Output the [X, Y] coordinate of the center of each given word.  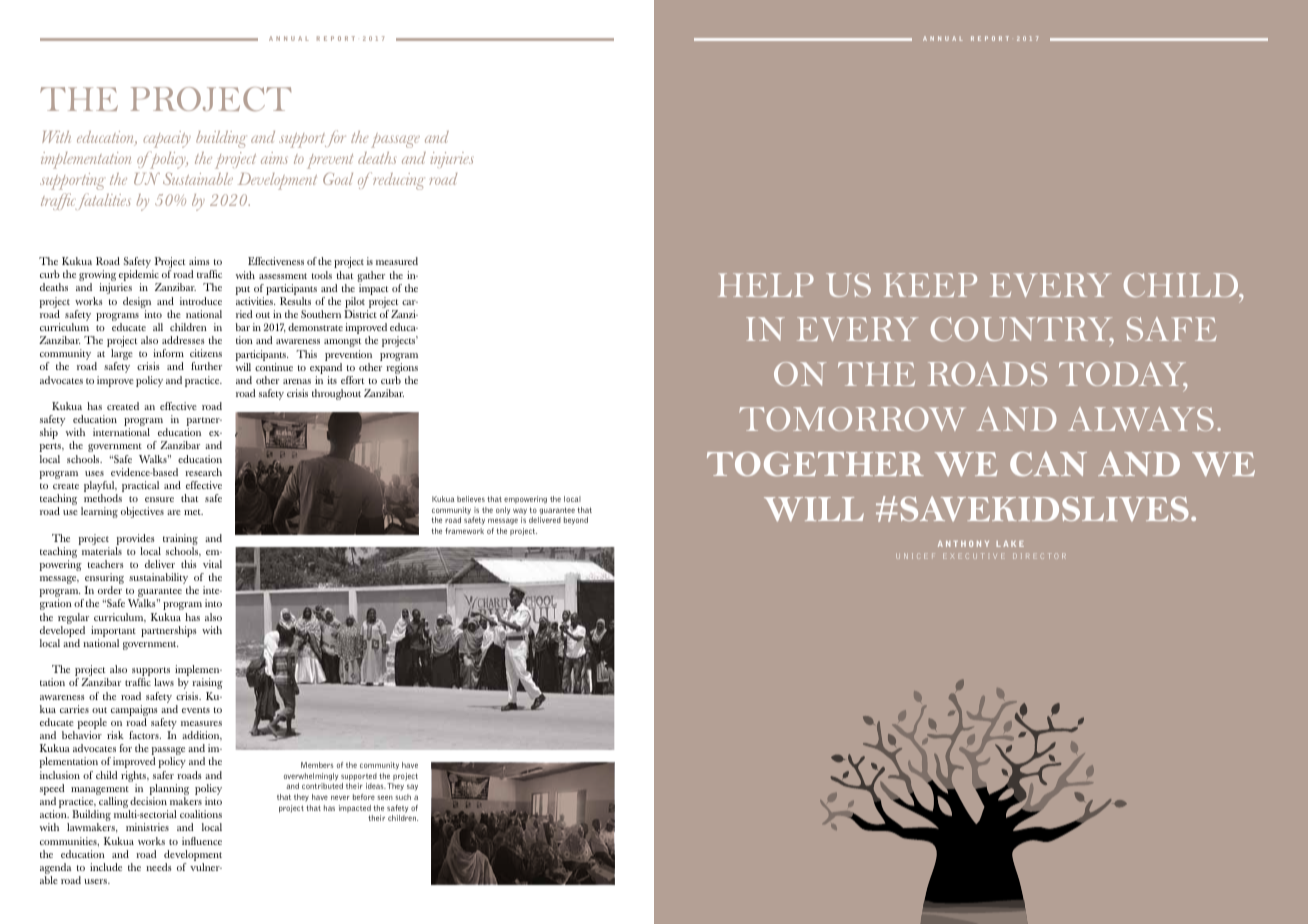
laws [164, 682]
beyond [576, 521]
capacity [167, 139]
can [1048, 463]
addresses [183, 340]
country [1022, 331]
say [412, 787]
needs [159, 867]
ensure [159, 499]
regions [402, 370]
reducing [398, 181]
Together [815, 464]
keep [930, 285]
